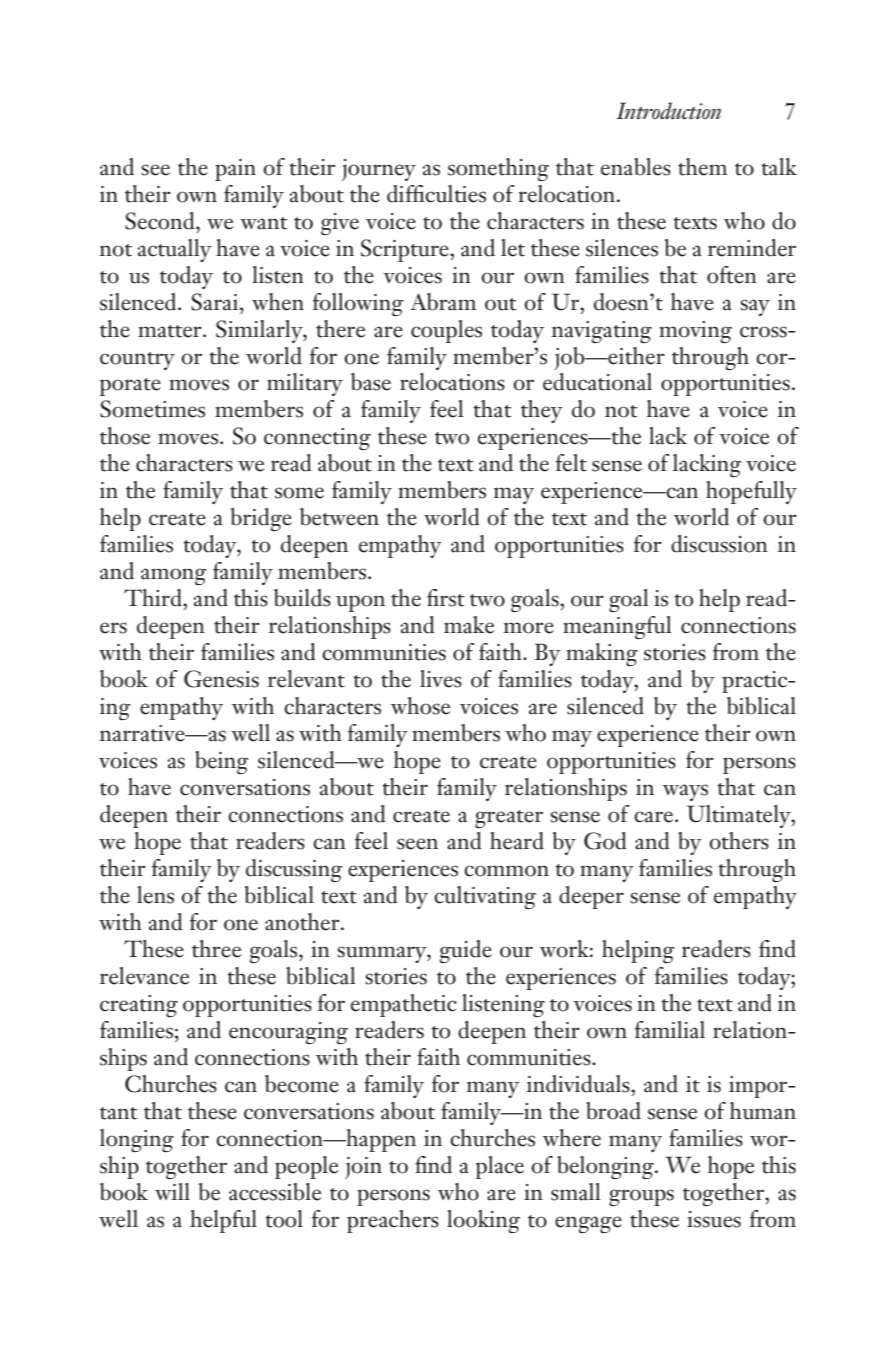 The image size is (896, 1345). What do you see at coordinates (702, 167) in the page?
I see `them` at bounding box center [702, 167].
